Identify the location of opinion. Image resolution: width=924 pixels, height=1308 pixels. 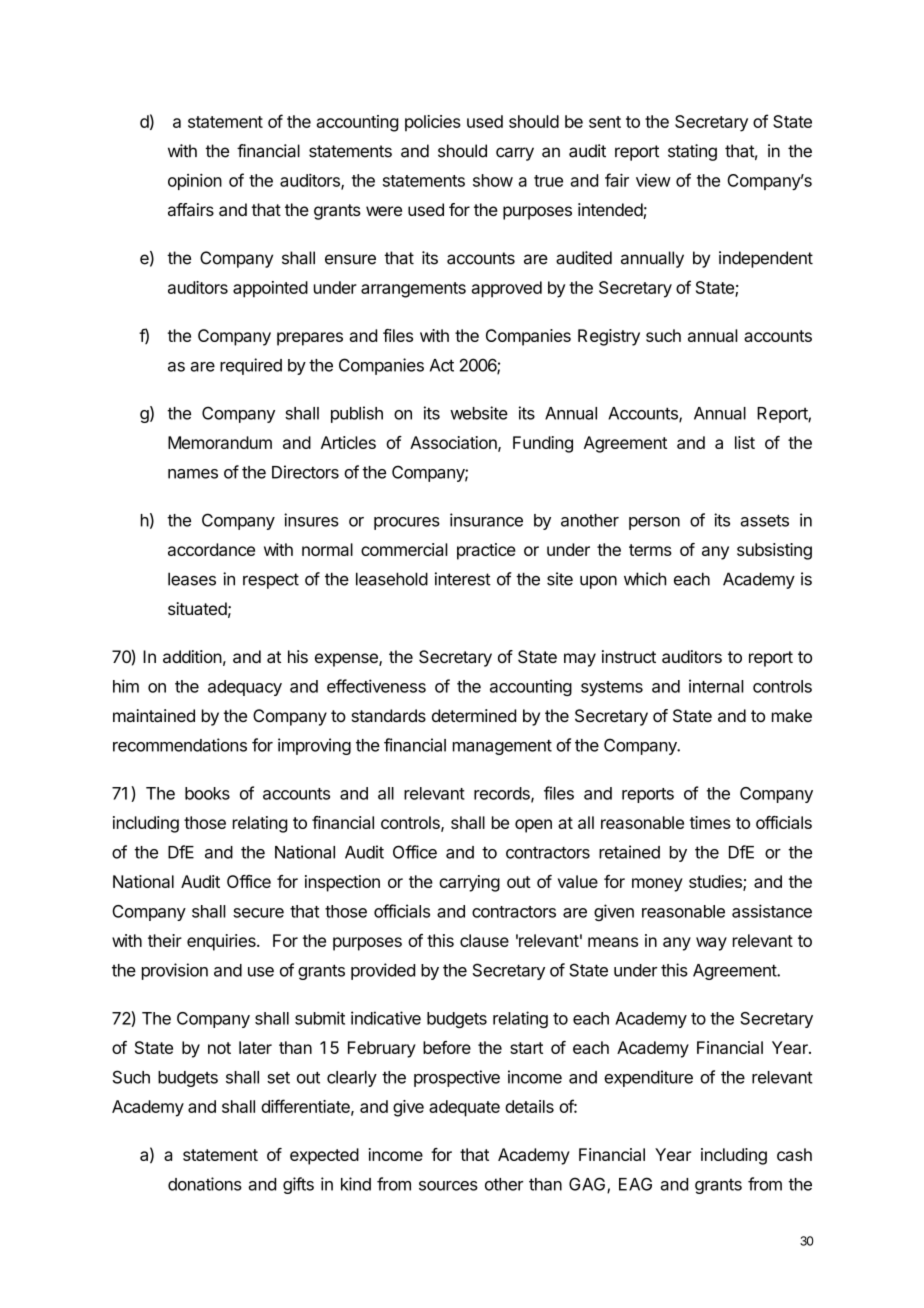
(195, 182).
